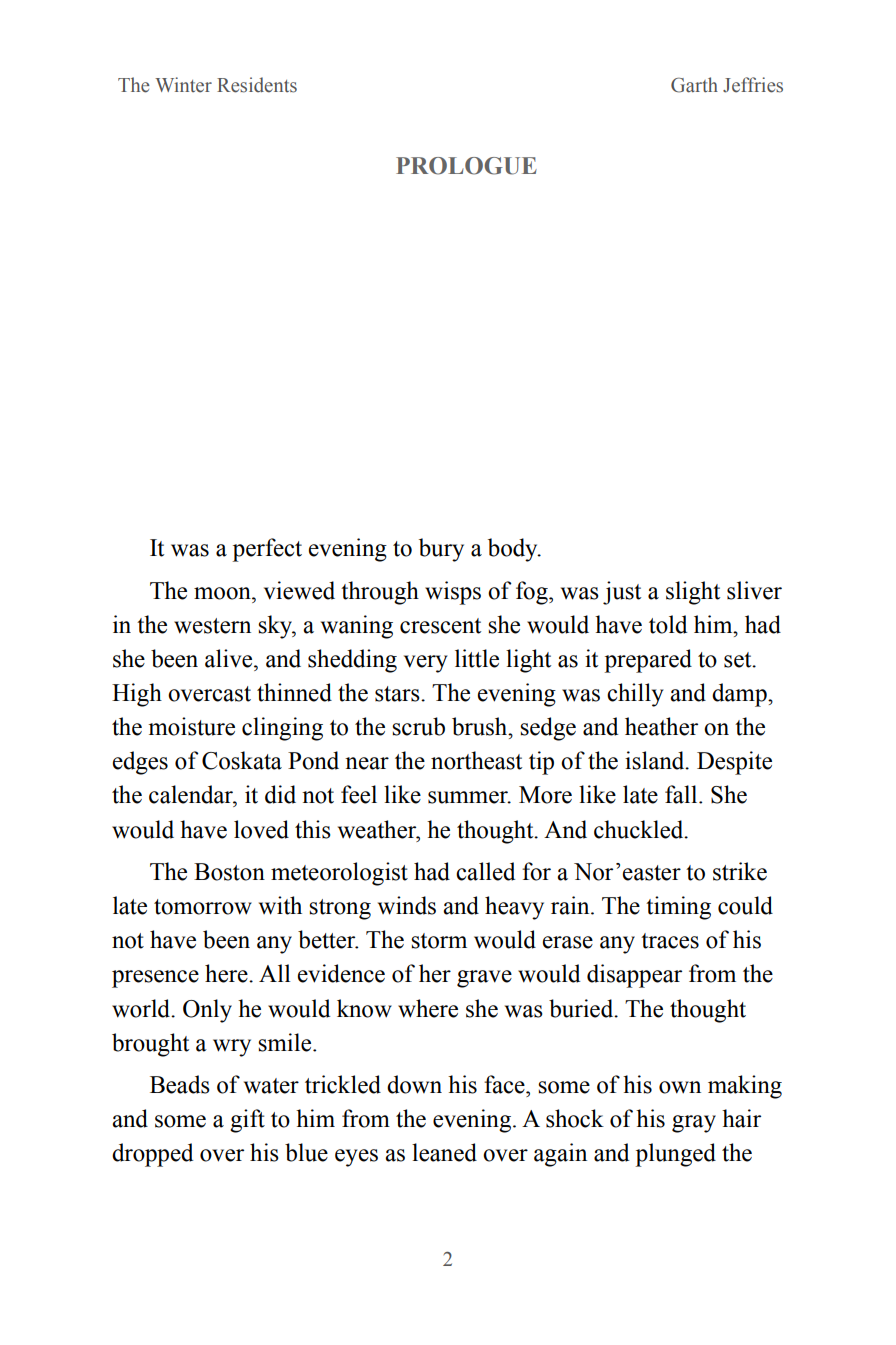  What do you see at coordinates (444, 1152) in the screenshot?
I see `leaned` at bounding box center [444, 1152].
